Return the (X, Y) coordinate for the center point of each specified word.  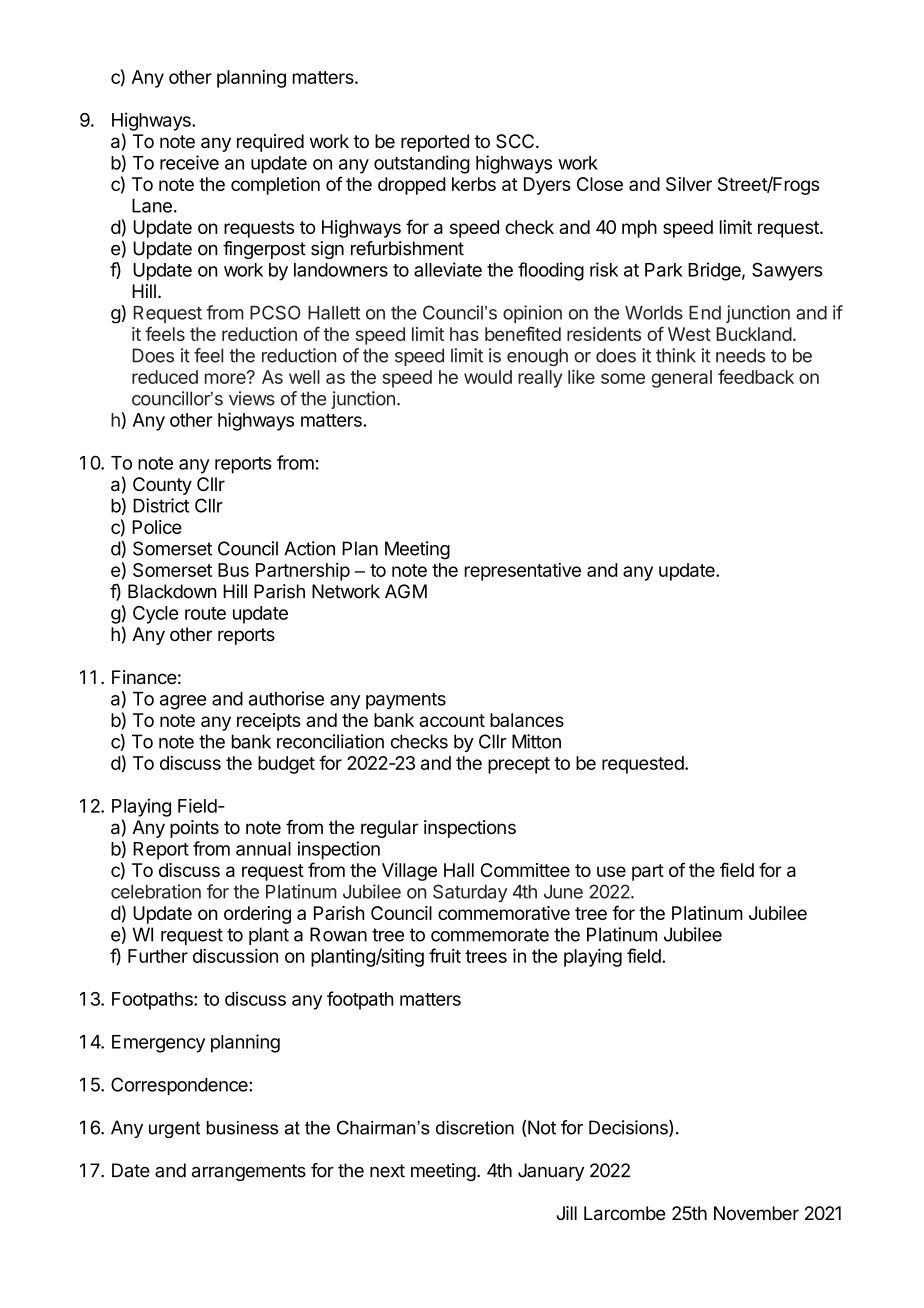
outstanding (422, 164)
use (611, 871)
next (387, 1171)
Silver (689, 184)
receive (189, 162)
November (756, 1213)
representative (523, 572)
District (161, 505)
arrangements (249, 1172)
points (194, 829)
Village (409, 872)
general (681, 379)
